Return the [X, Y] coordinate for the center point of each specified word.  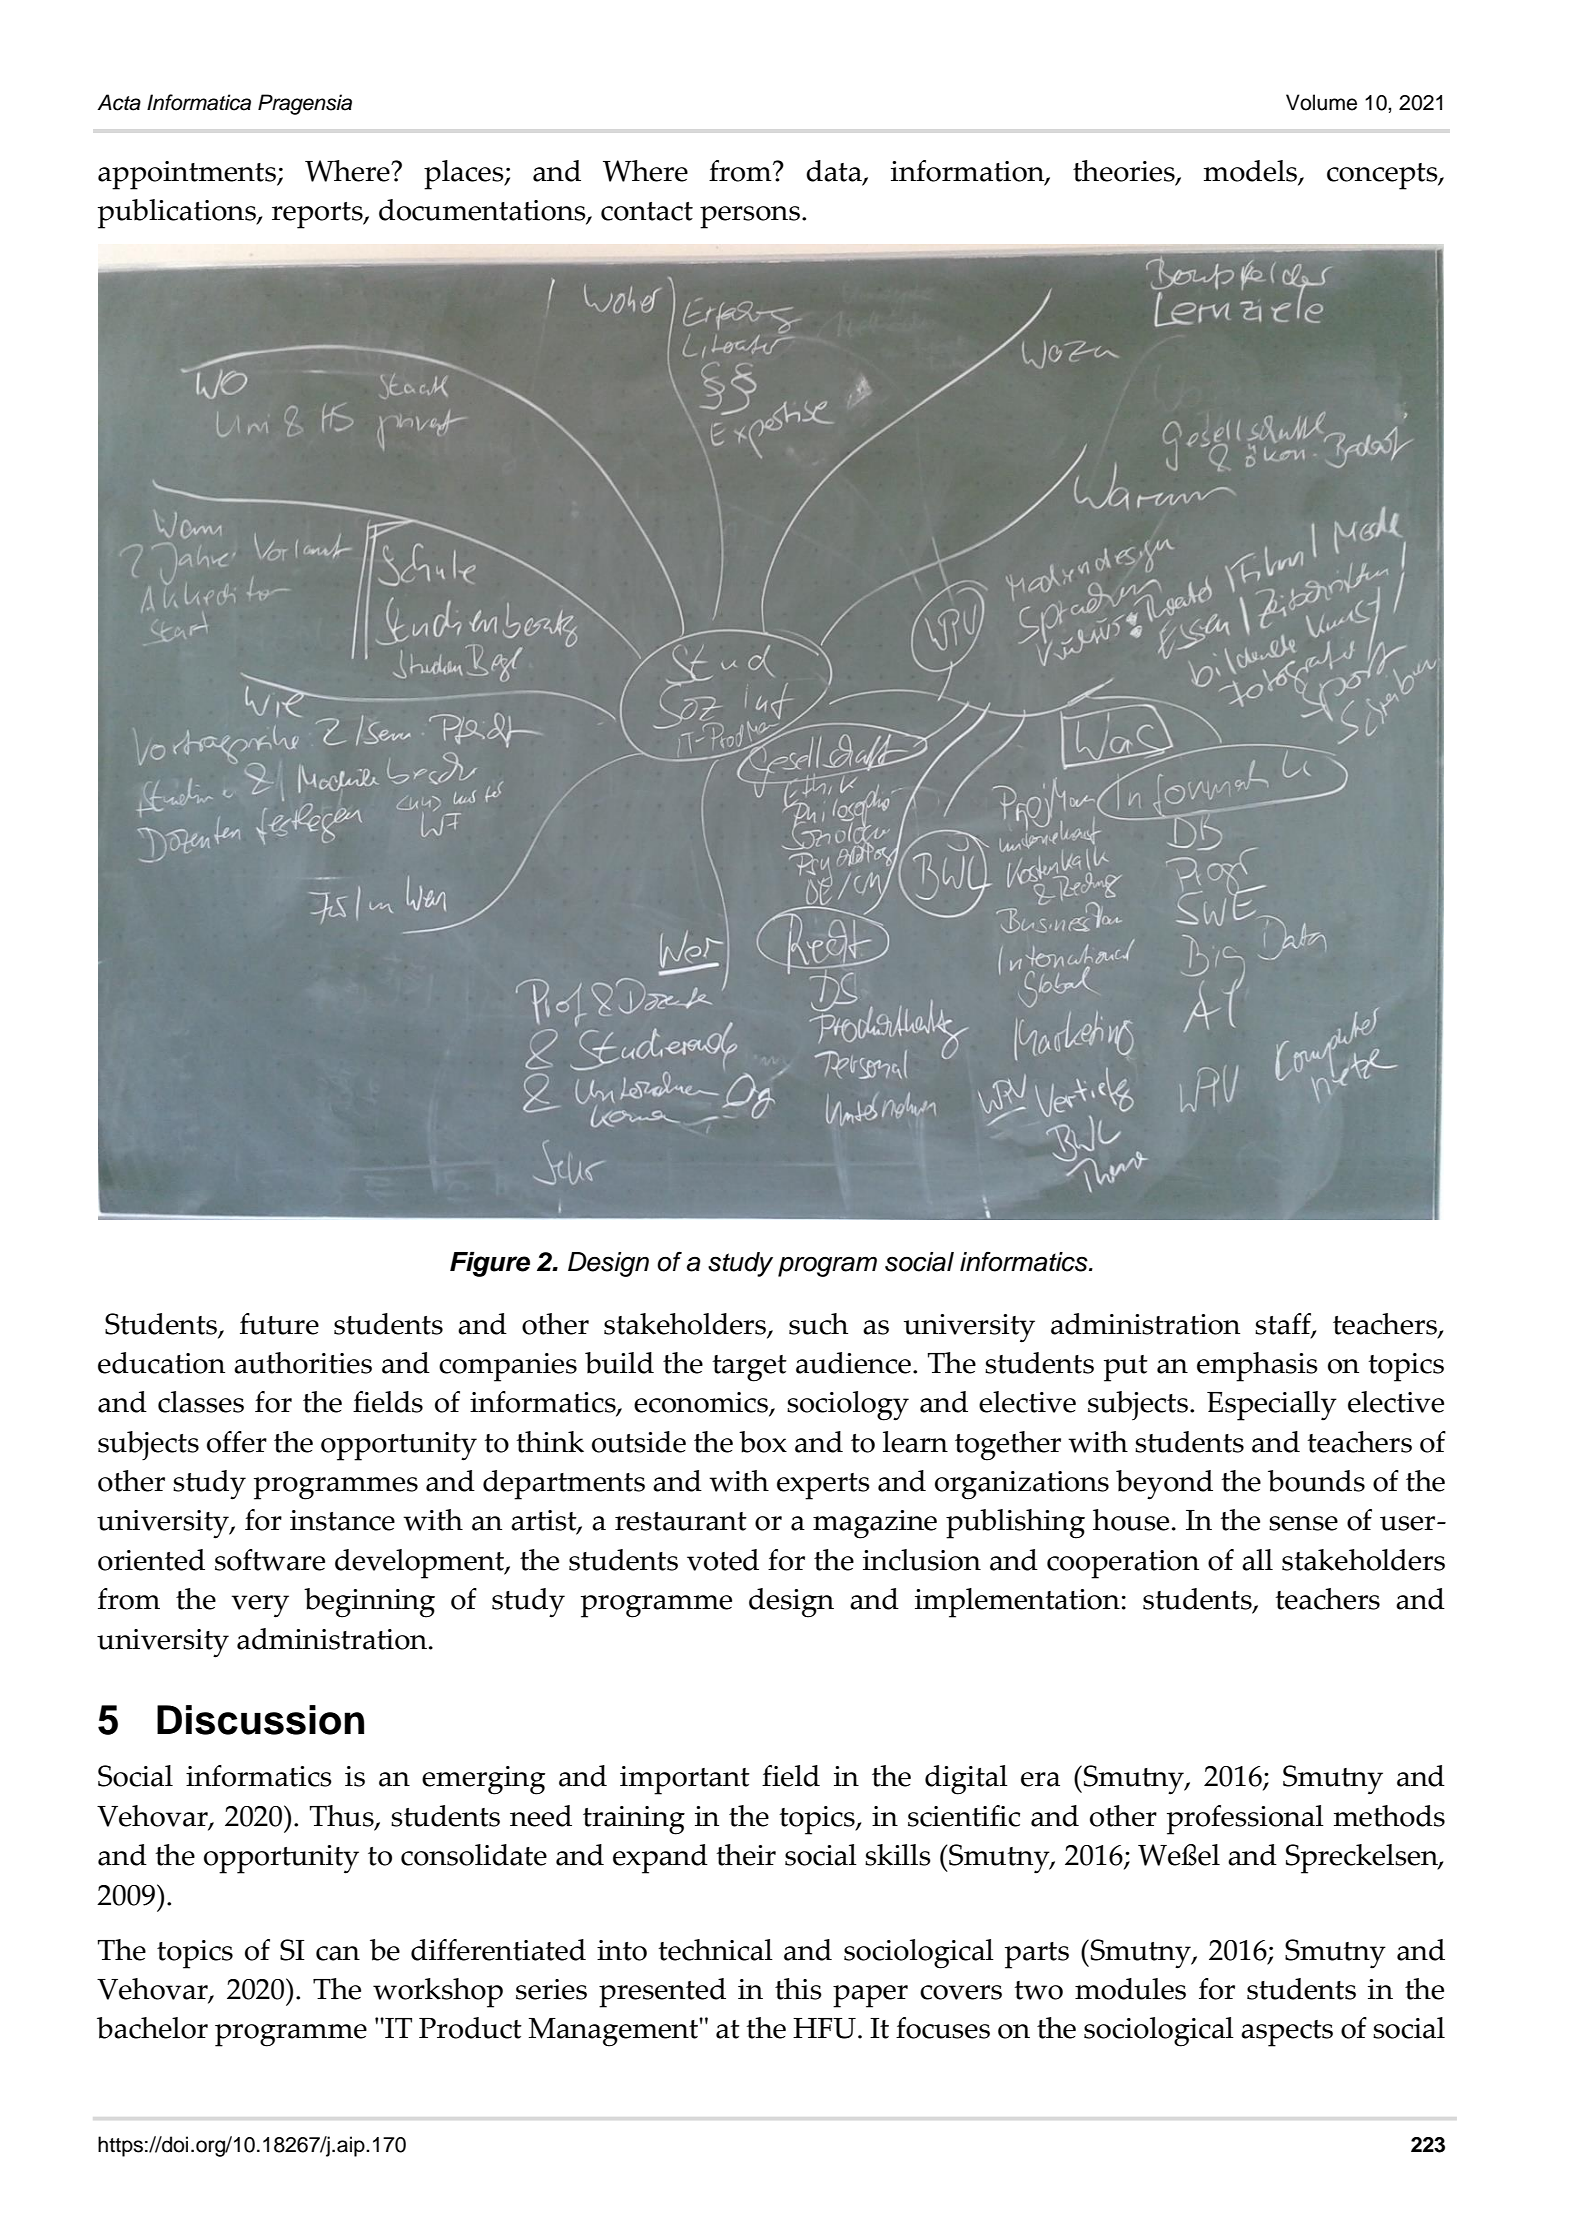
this [798, 1989]
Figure [490, 1264]
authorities [303, 1363]
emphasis [1257, 1367]
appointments [188, 175]
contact [647, 211]
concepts [1383, 176]
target [749, 1368]
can [338, 1953]
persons [750, 217]
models [1252, 172]
